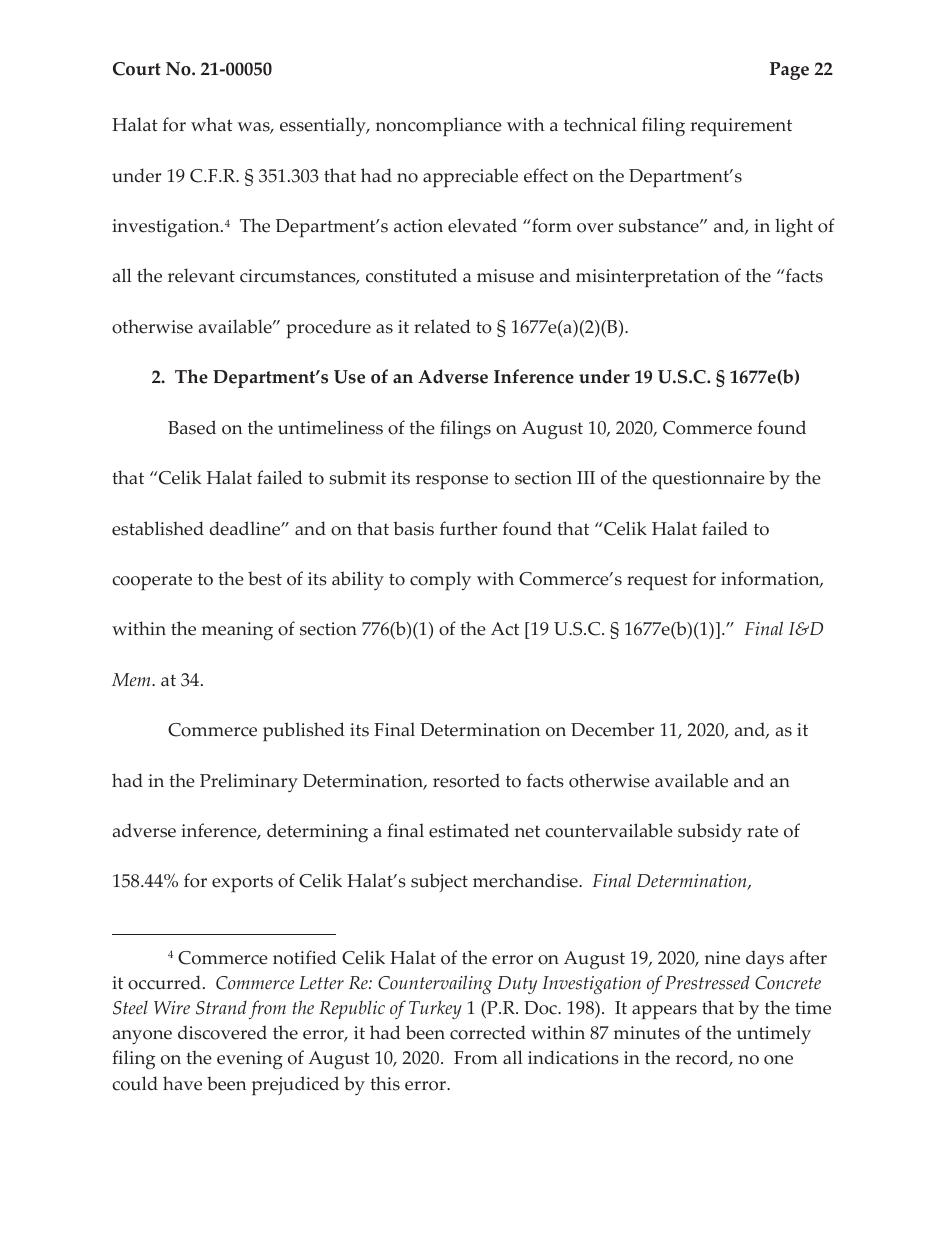 Image resolution: width=952 pixels, height=1233 pixels. Describe the element at coordinates (657, 582) in the document. I see `request` at that location.
